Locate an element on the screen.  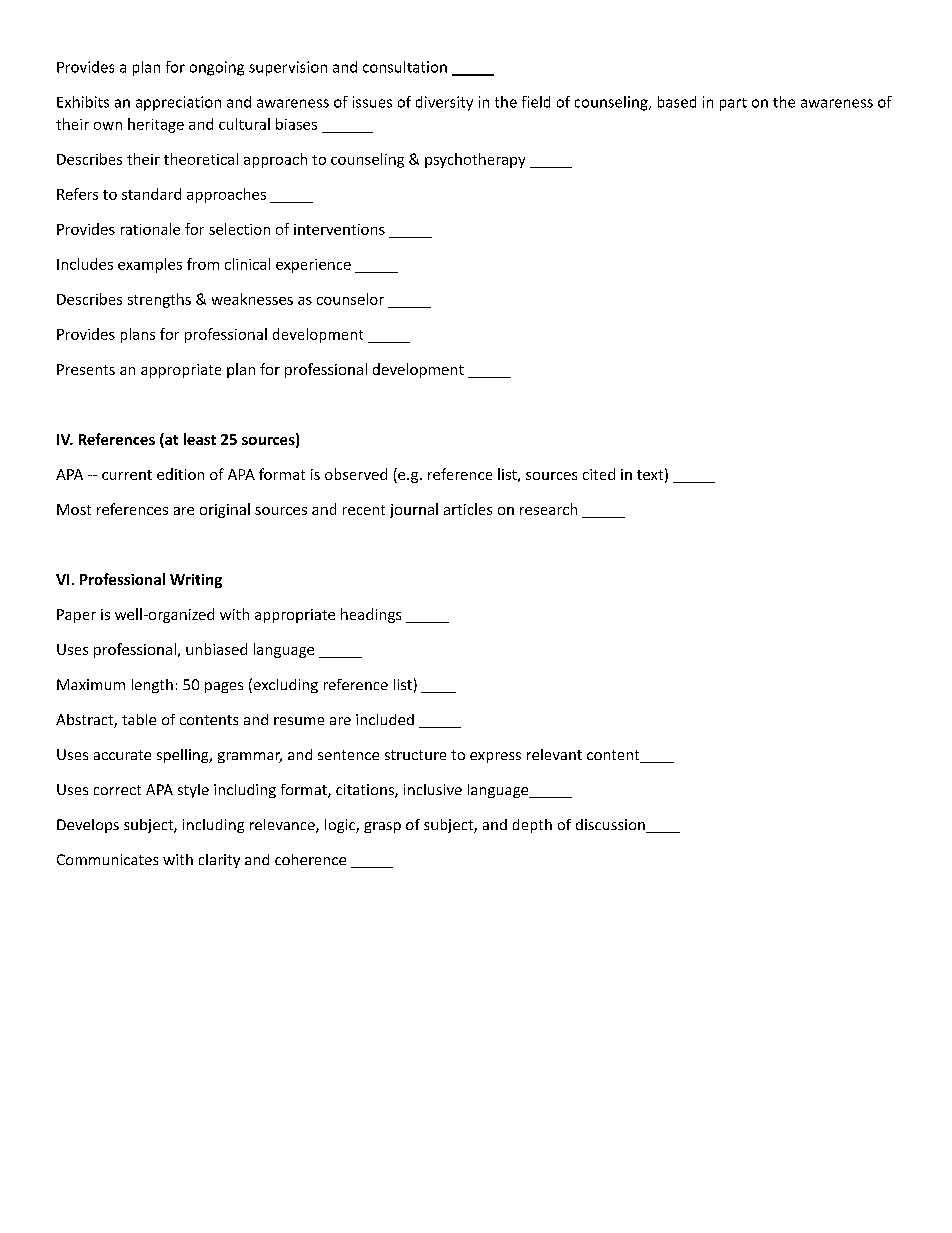
psychotherapy is located at coordinates (475, 160).
